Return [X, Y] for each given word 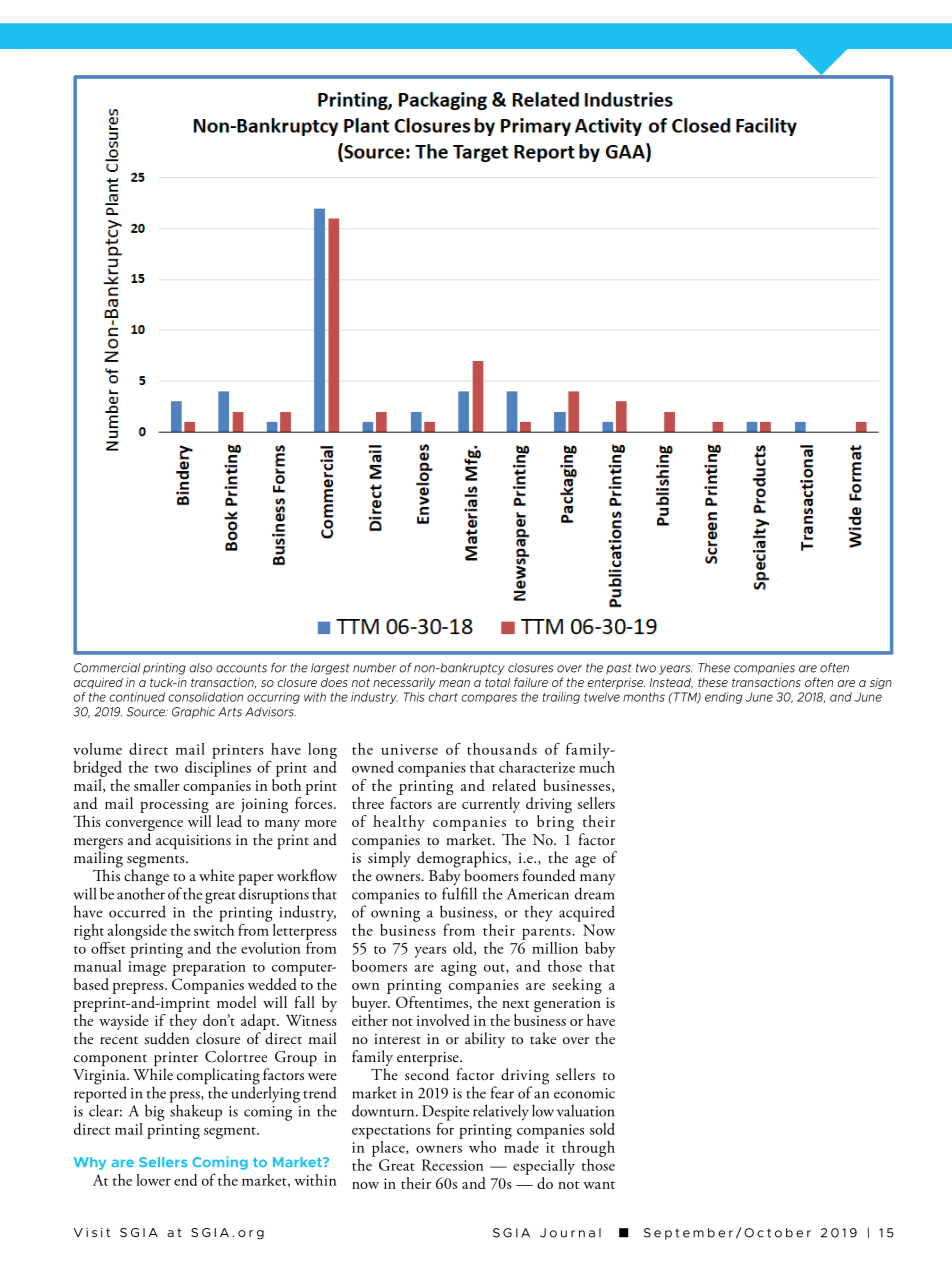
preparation [209, 968]
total [497, 682]
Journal [570, 1233]
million [555, 948]
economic [584, 1093]
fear [502, 1092]
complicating [218, 1077]
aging [459, 968]
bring [555, 823]
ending [723, 698]
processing [175, 807]
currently [491, 805]
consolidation [205, 697]
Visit [92, 1232]
